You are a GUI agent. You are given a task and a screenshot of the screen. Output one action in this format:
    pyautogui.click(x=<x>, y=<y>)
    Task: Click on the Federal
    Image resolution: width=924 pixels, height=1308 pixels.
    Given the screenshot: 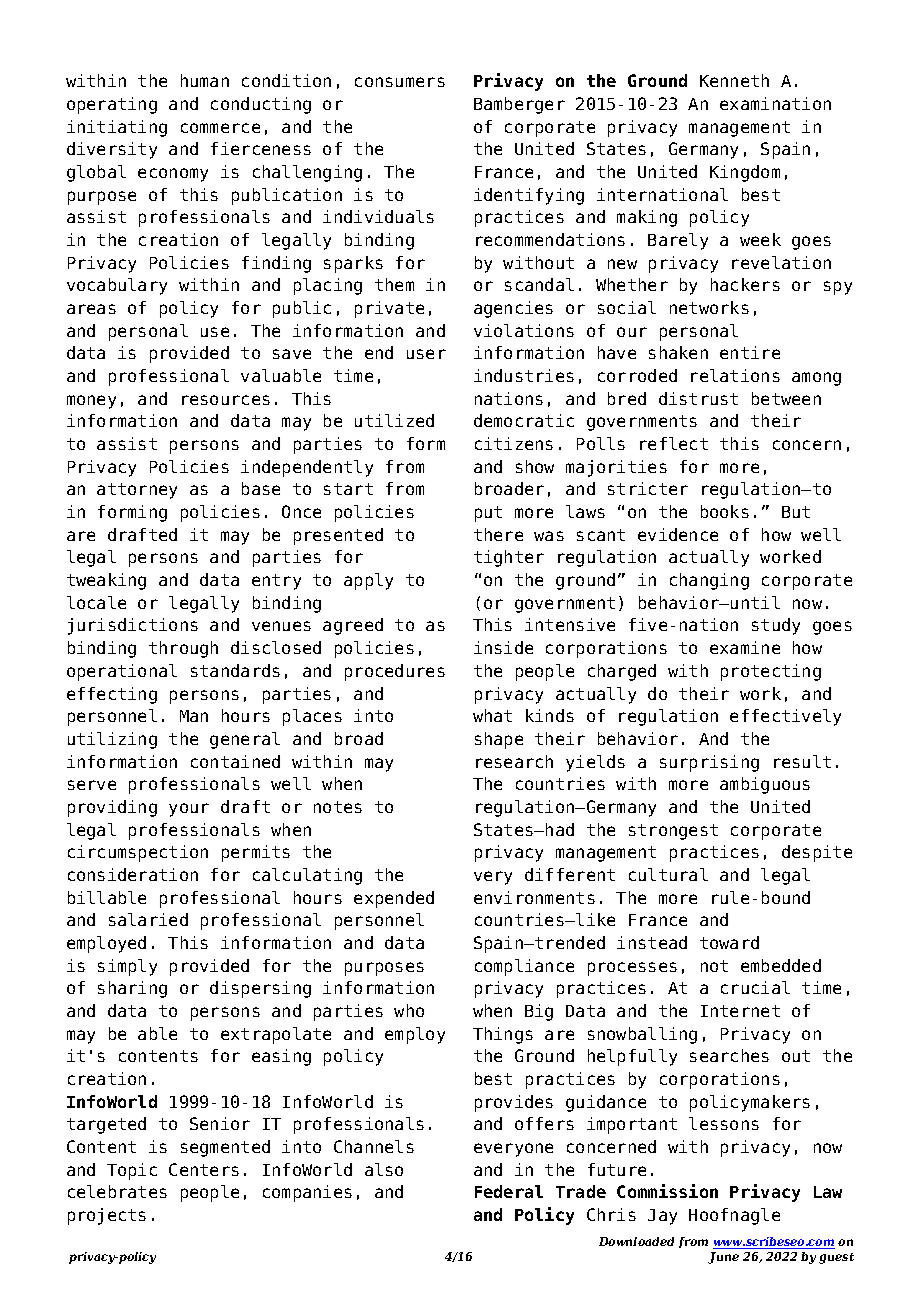 What is the action you would take?
    pyautogui.click(x=509, y=1191)
